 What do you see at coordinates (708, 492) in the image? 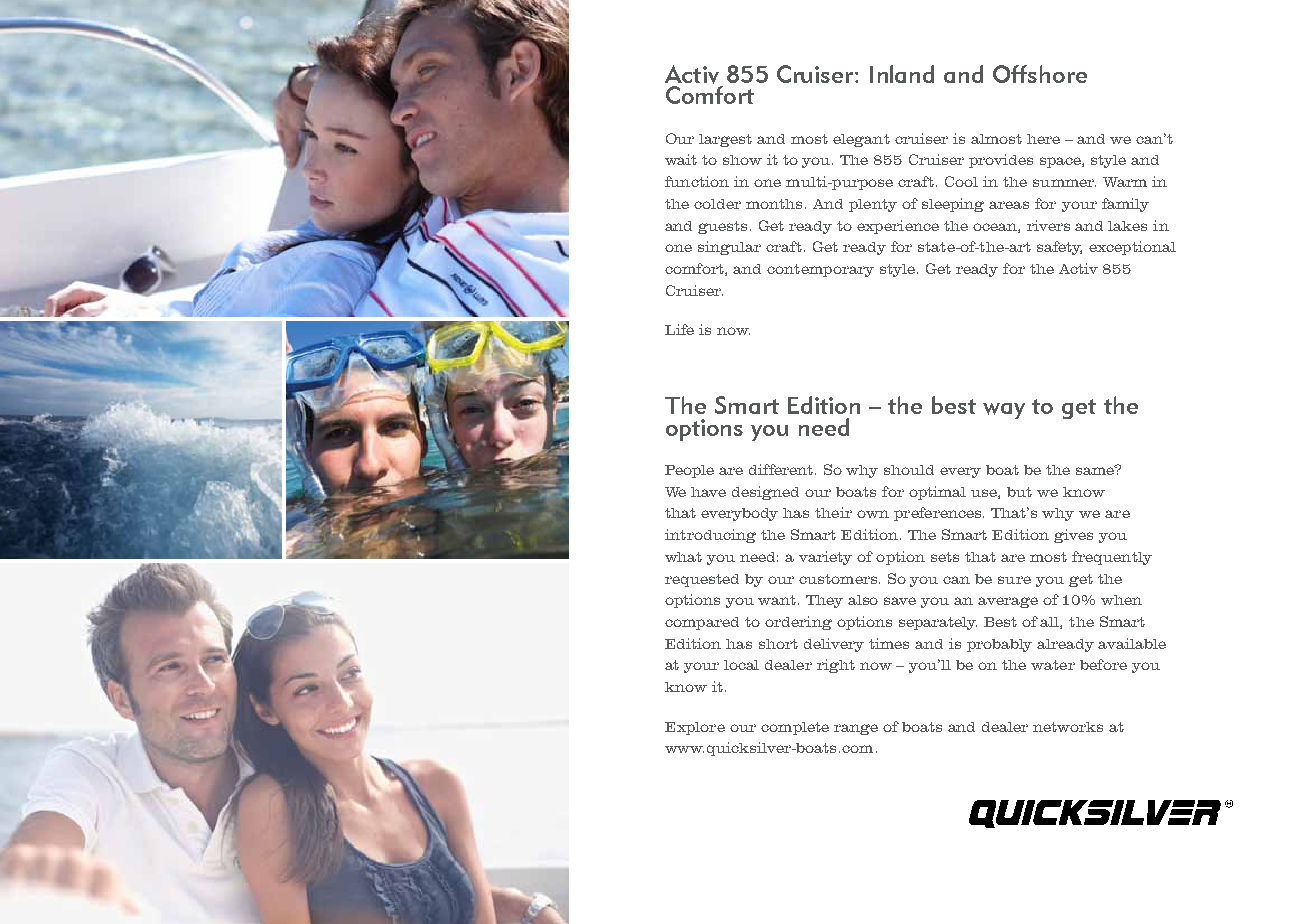
I see `have` at bounding box center [708, 492].
